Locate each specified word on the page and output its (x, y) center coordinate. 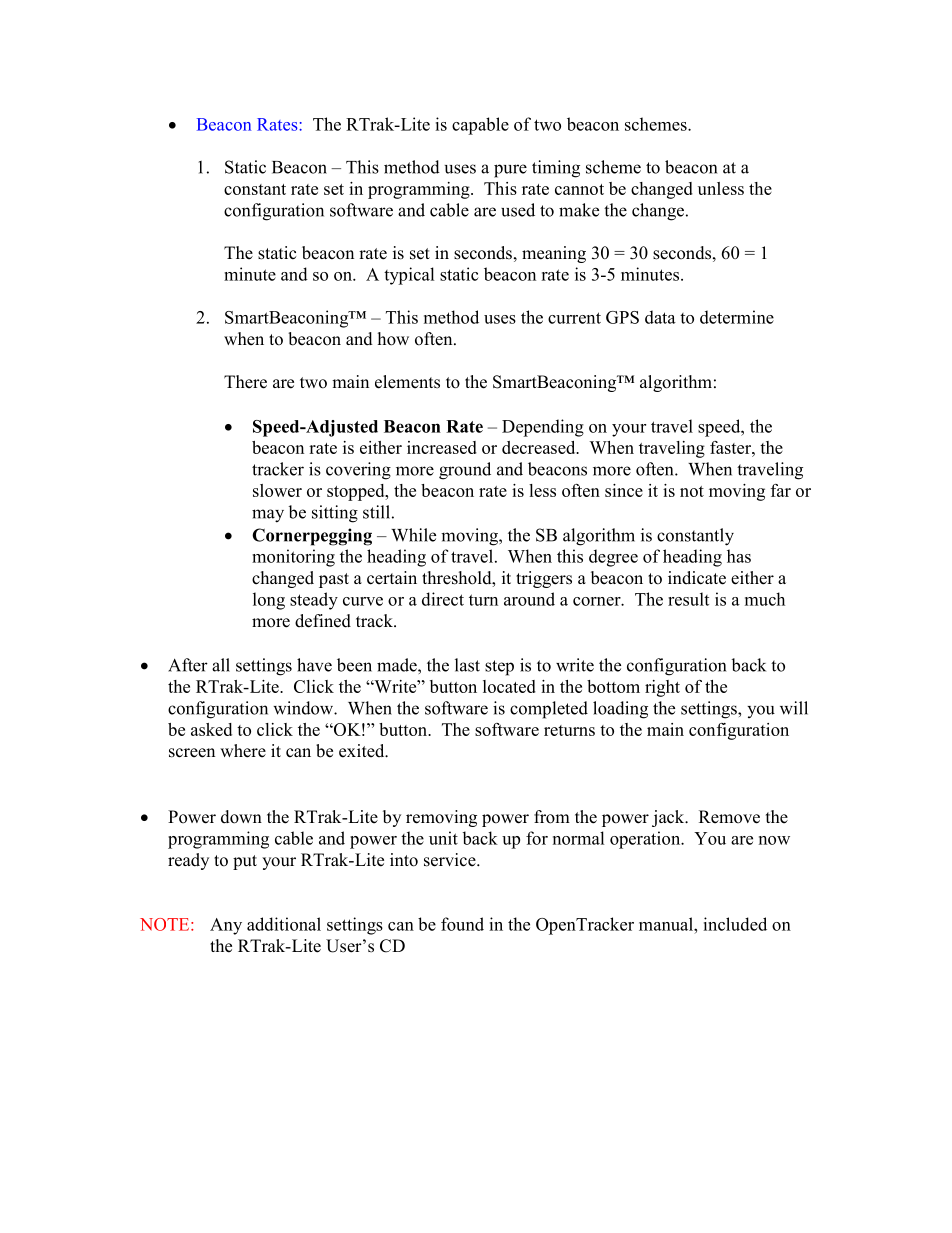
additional (284, 924)
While (413, 535)
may (268, 516)
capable (480, 126)
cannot (579, 189)
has (739, 556)
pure (510, 171)
